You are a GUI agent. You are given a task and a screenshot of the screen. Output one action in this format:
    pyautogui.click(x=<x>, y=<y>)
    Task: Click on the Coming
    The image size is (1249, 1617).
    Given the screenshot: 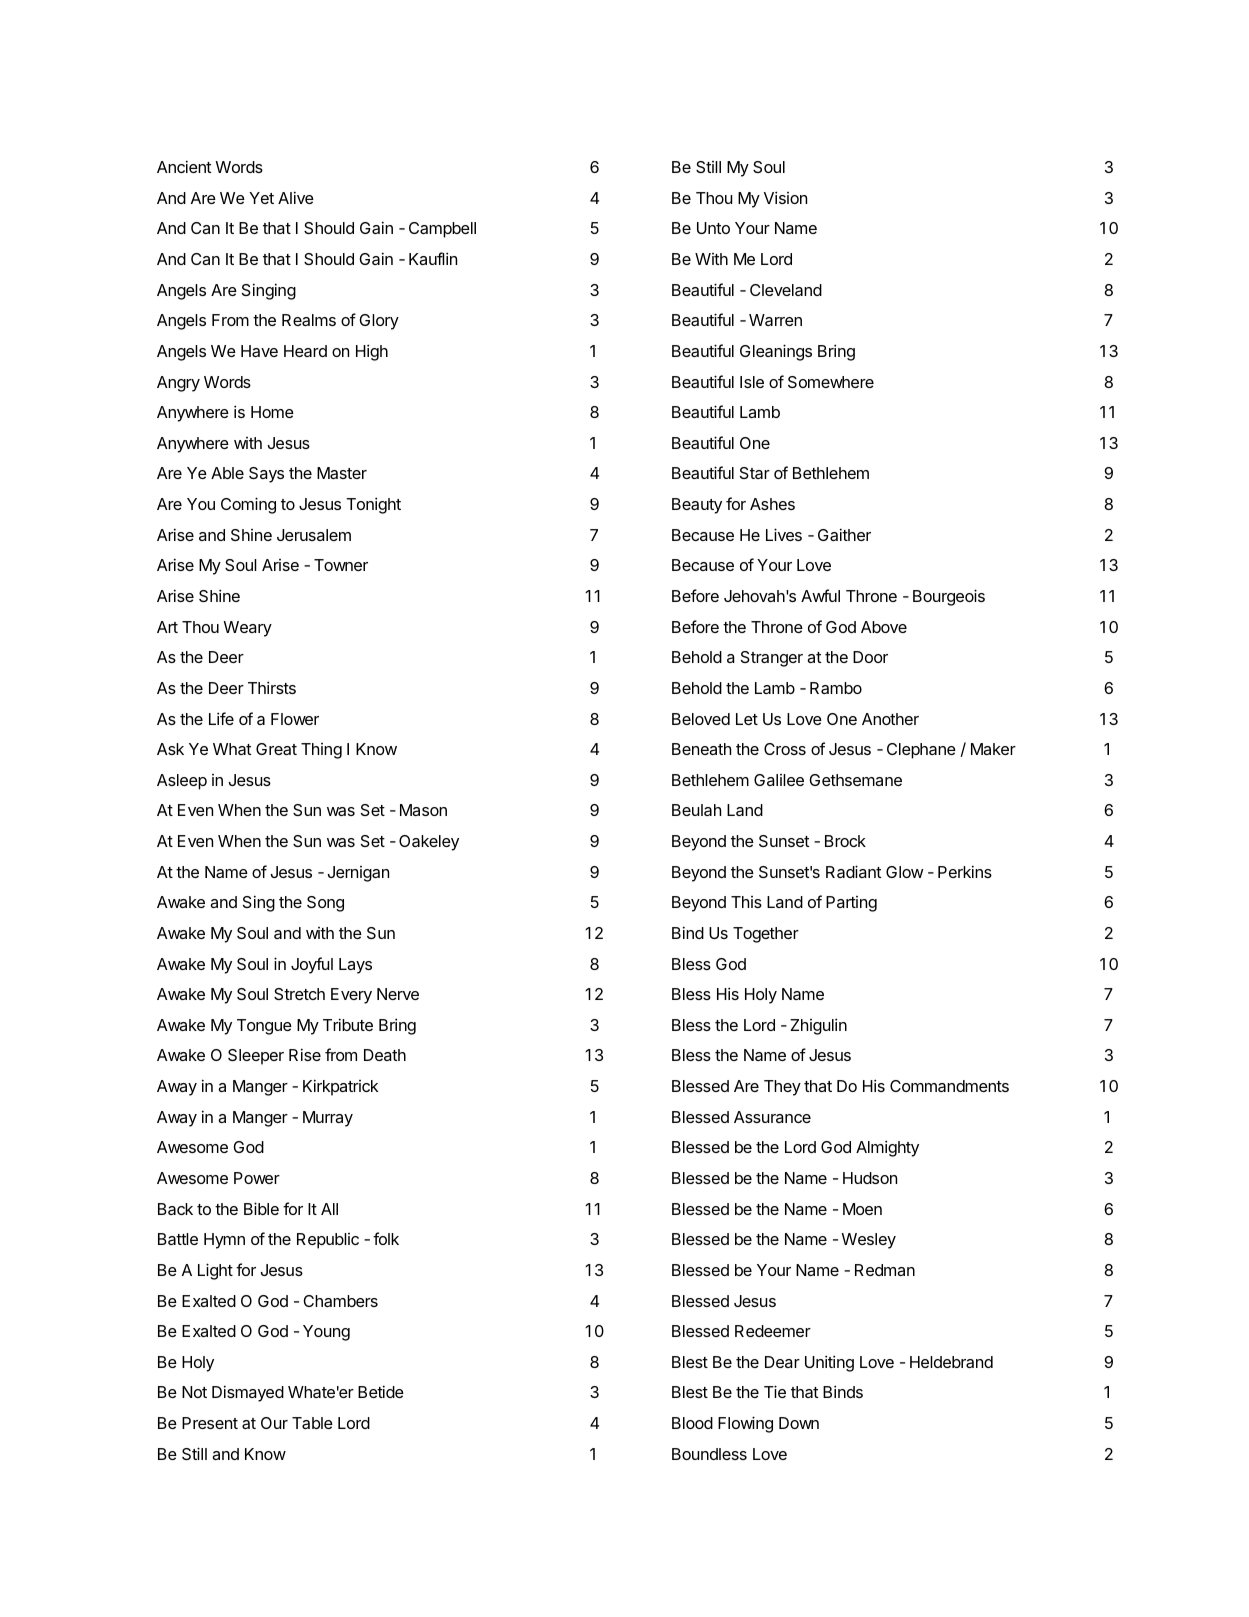 What is the action you would take?
    pyautogui.click(x=248, y=505)
